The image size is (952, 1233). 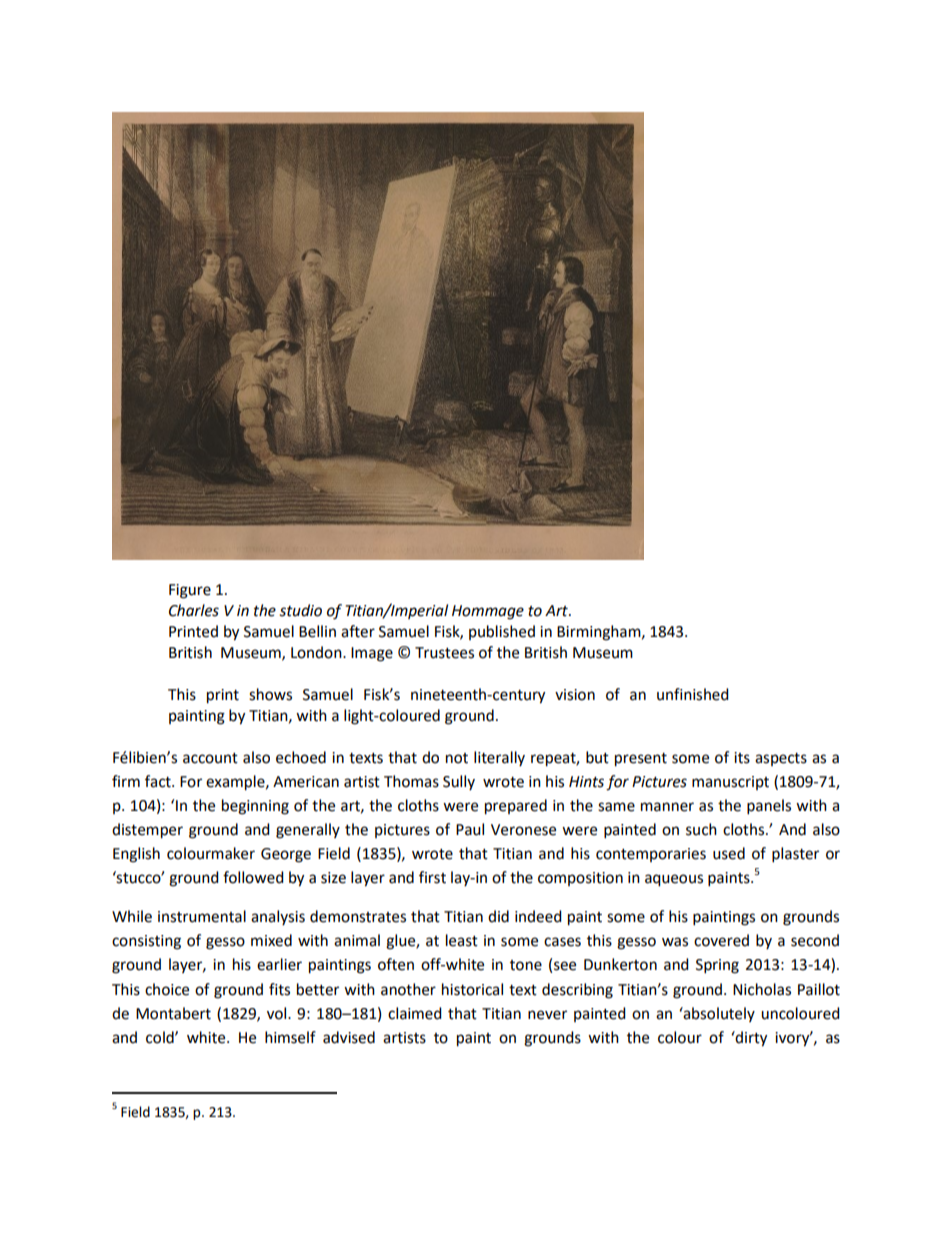 I want to click on unfinished, so click(x=693, y=694).
